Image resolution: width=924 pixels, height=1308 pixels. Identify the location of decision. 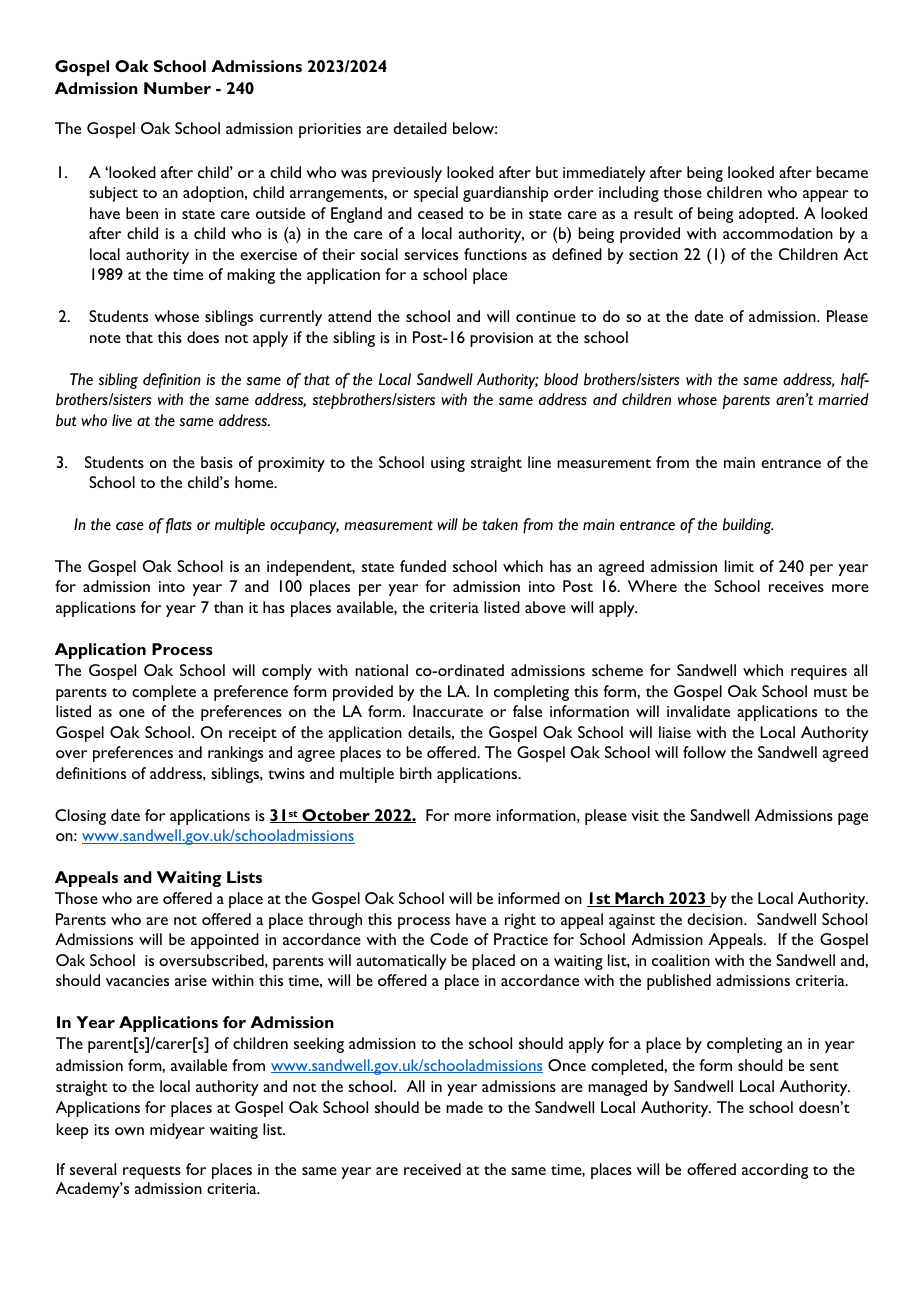
(716, 919).
